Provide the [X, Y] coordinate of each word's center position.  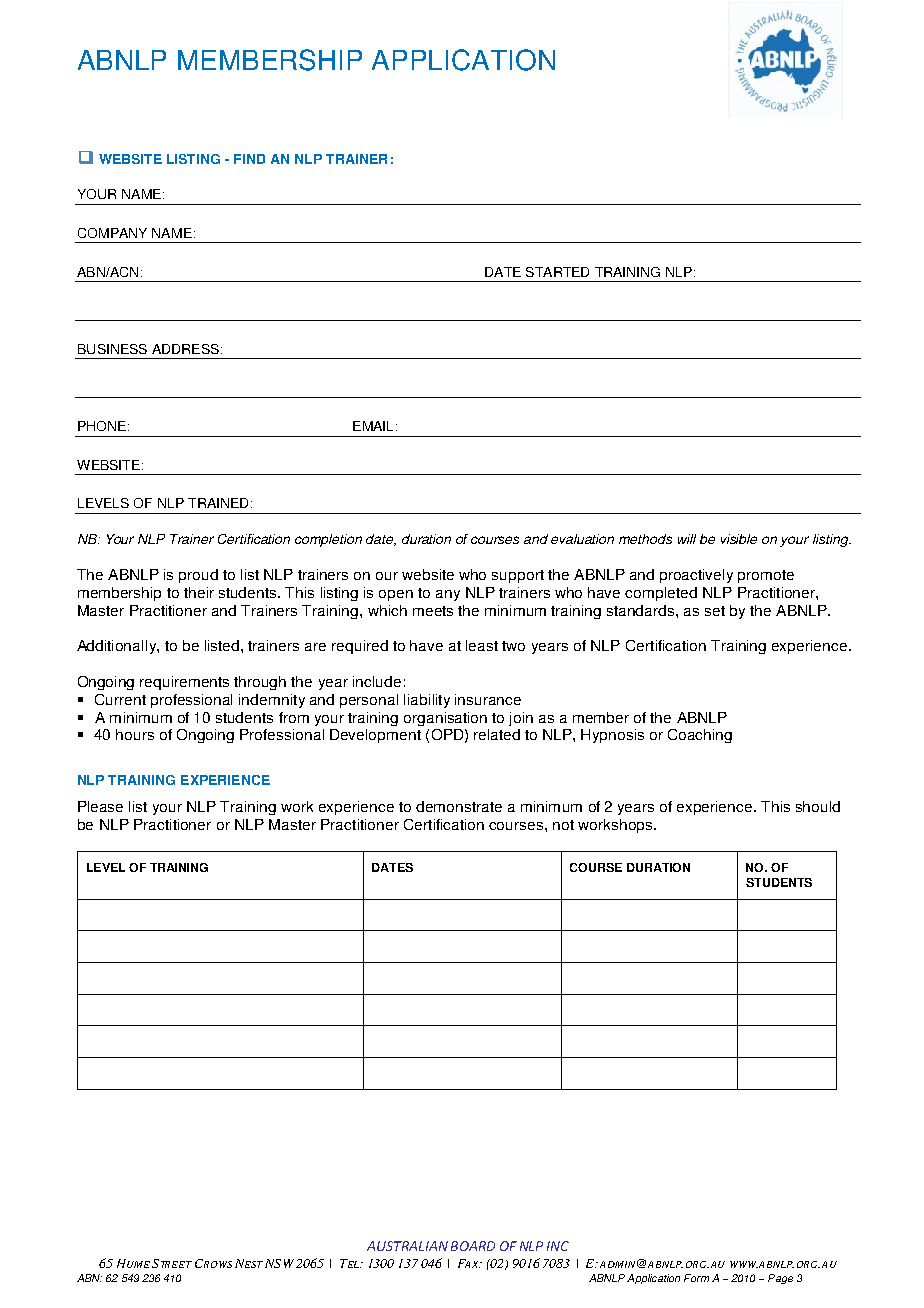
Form [696, 1278]
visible [739, 539]
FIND [249, 159]
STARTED [557, 272]
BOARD [473, 1246]
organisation [445, 719]
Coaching [700, 736]
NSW [278, 1263]
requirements [184, 683]
